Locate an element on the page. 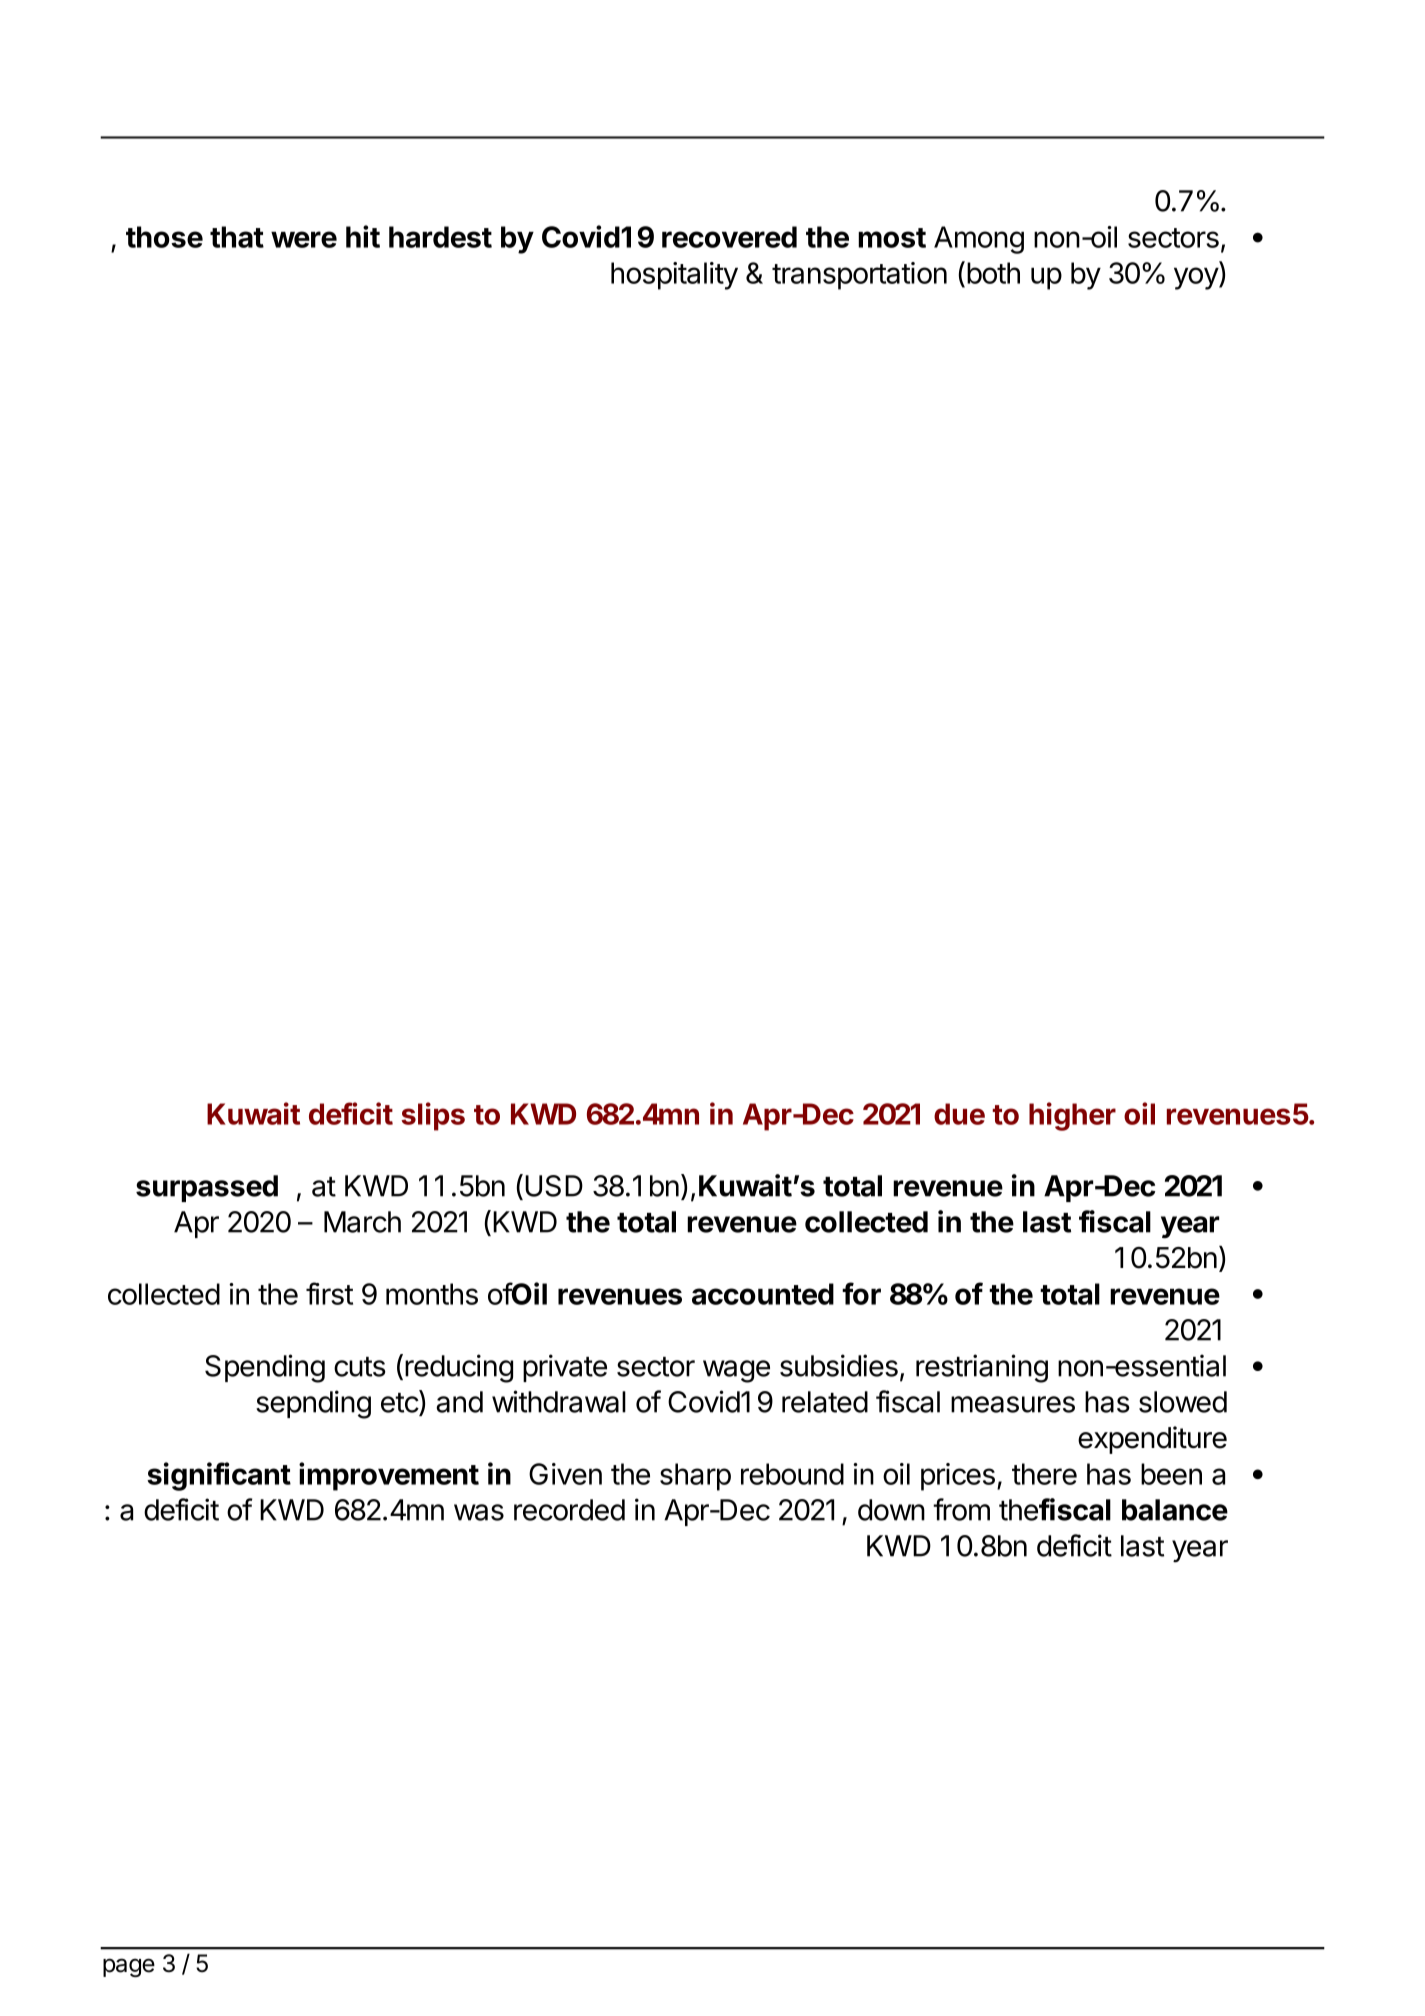 This image has height=2016, width=1425. surpassed is located at coordinates (207, 1188).
